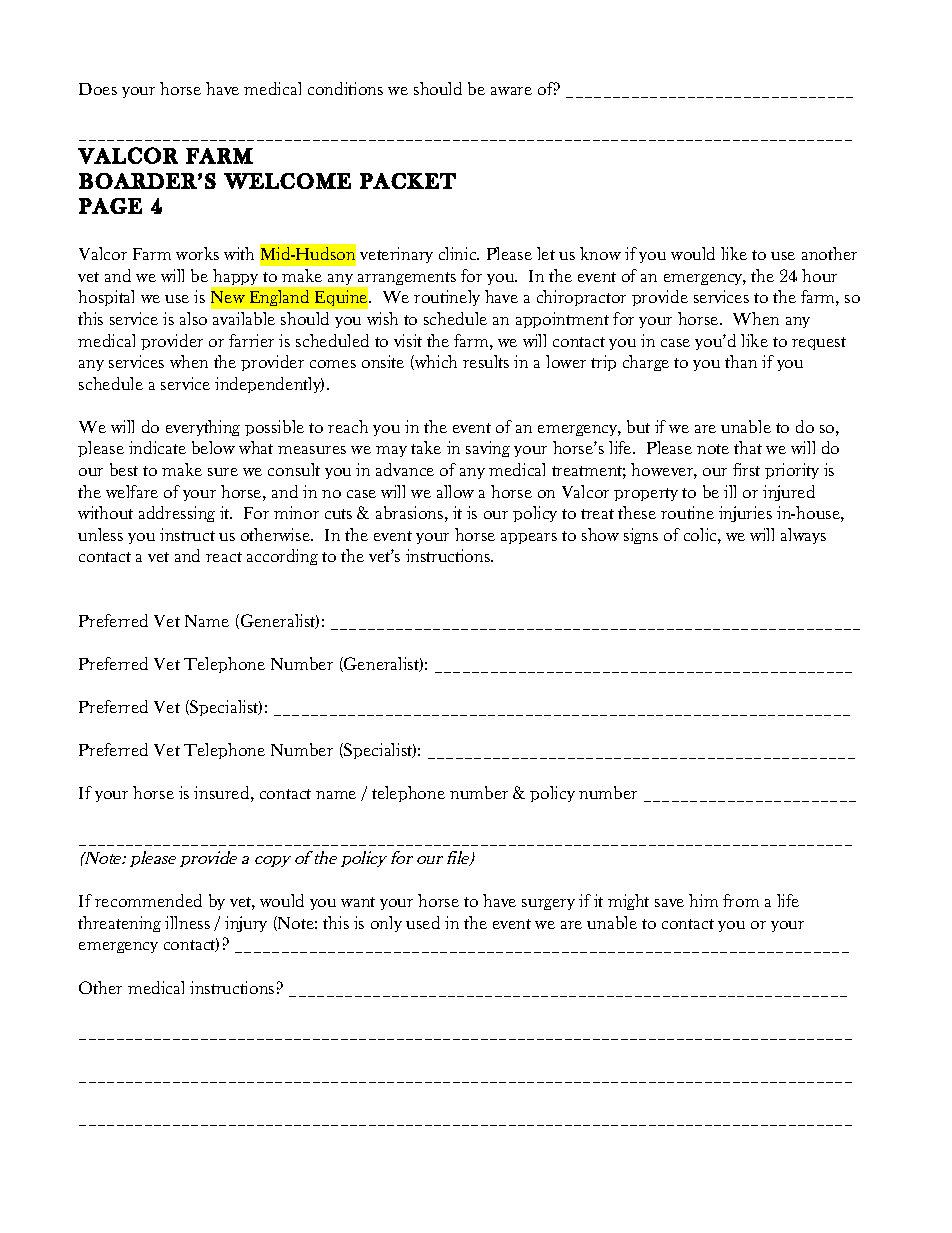  Describe the element at coordinates (148, 900) in the document. I see `recommended` at that location.
